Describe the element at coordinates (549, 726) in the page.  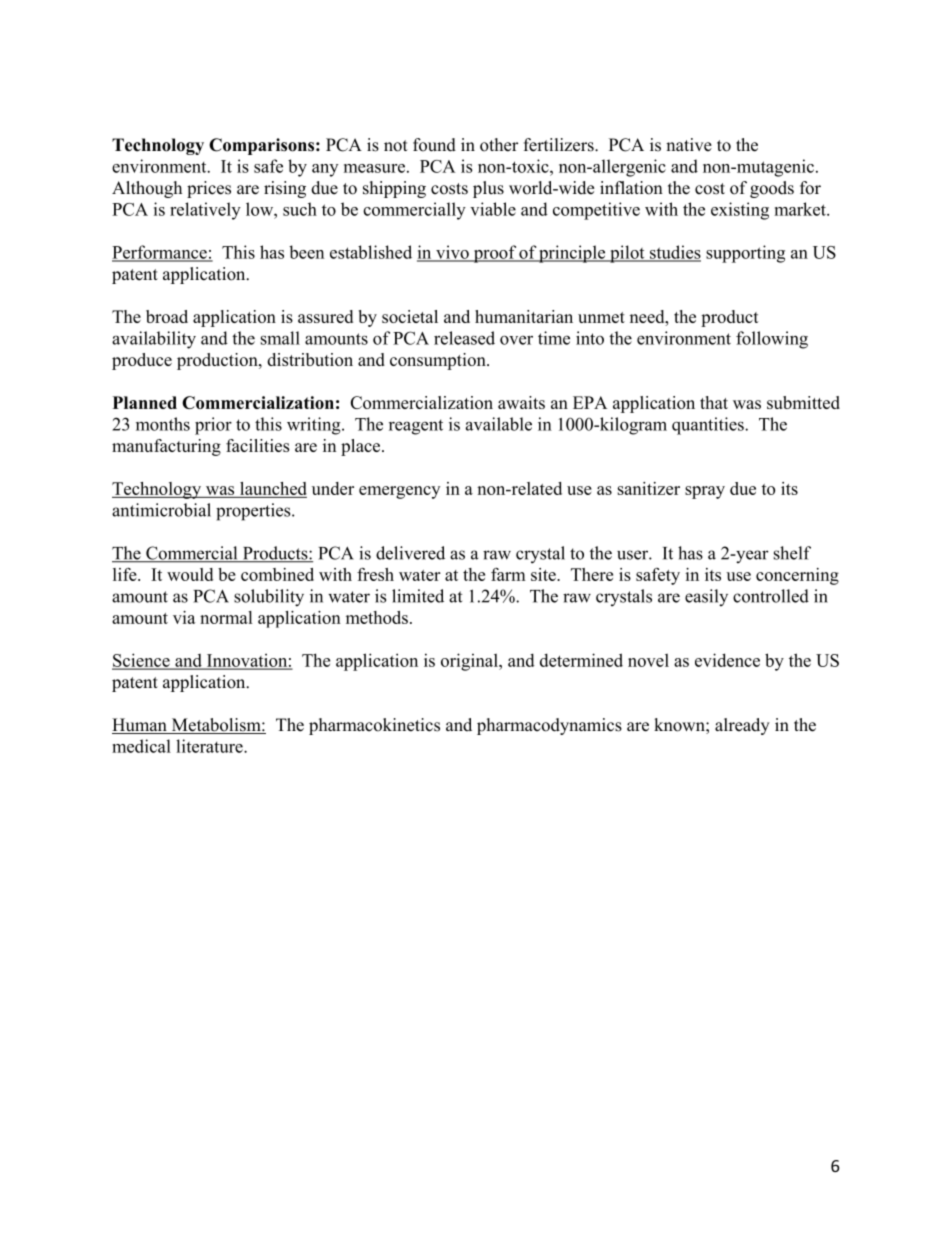
I see `pharmacodynamics` at that location.
